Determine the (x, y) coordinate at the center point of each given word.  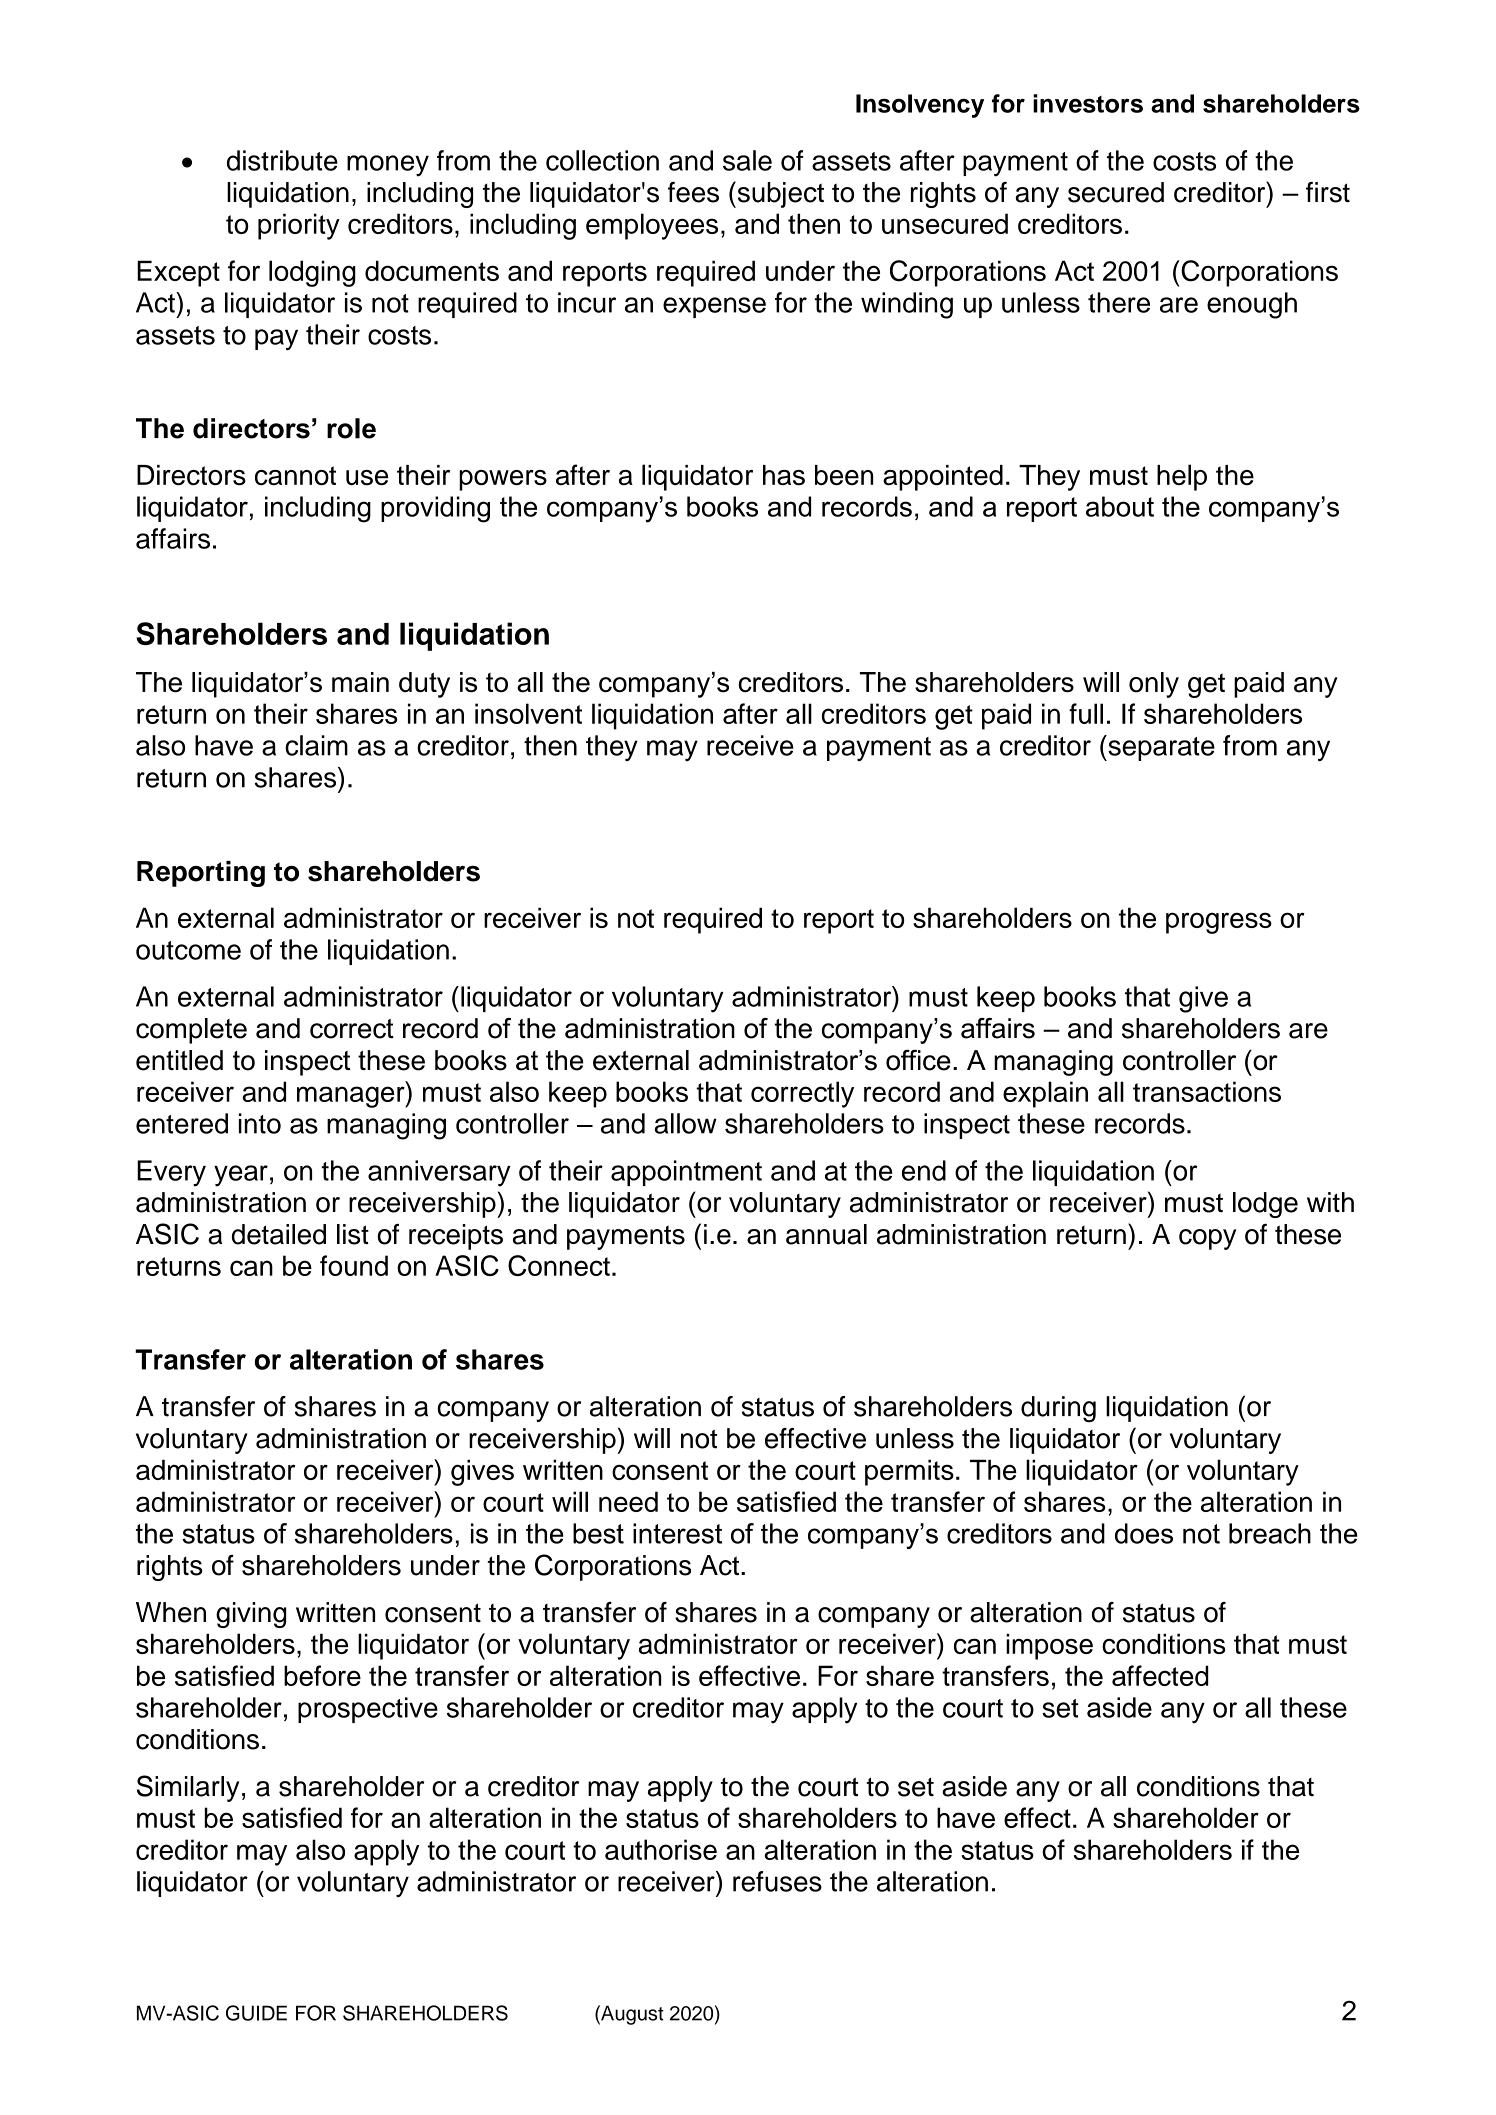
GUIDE (256, 2013)
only (1154, 685)
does (1144, 1533)
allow (686, 1123)
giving (251, 1615)
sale (747, 160)
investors (1088, 103)
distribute (282, 160)
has (784, 475)
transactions (1207, 1091)
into (260, 1123)
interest (677, 1533)
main (360, 682)
